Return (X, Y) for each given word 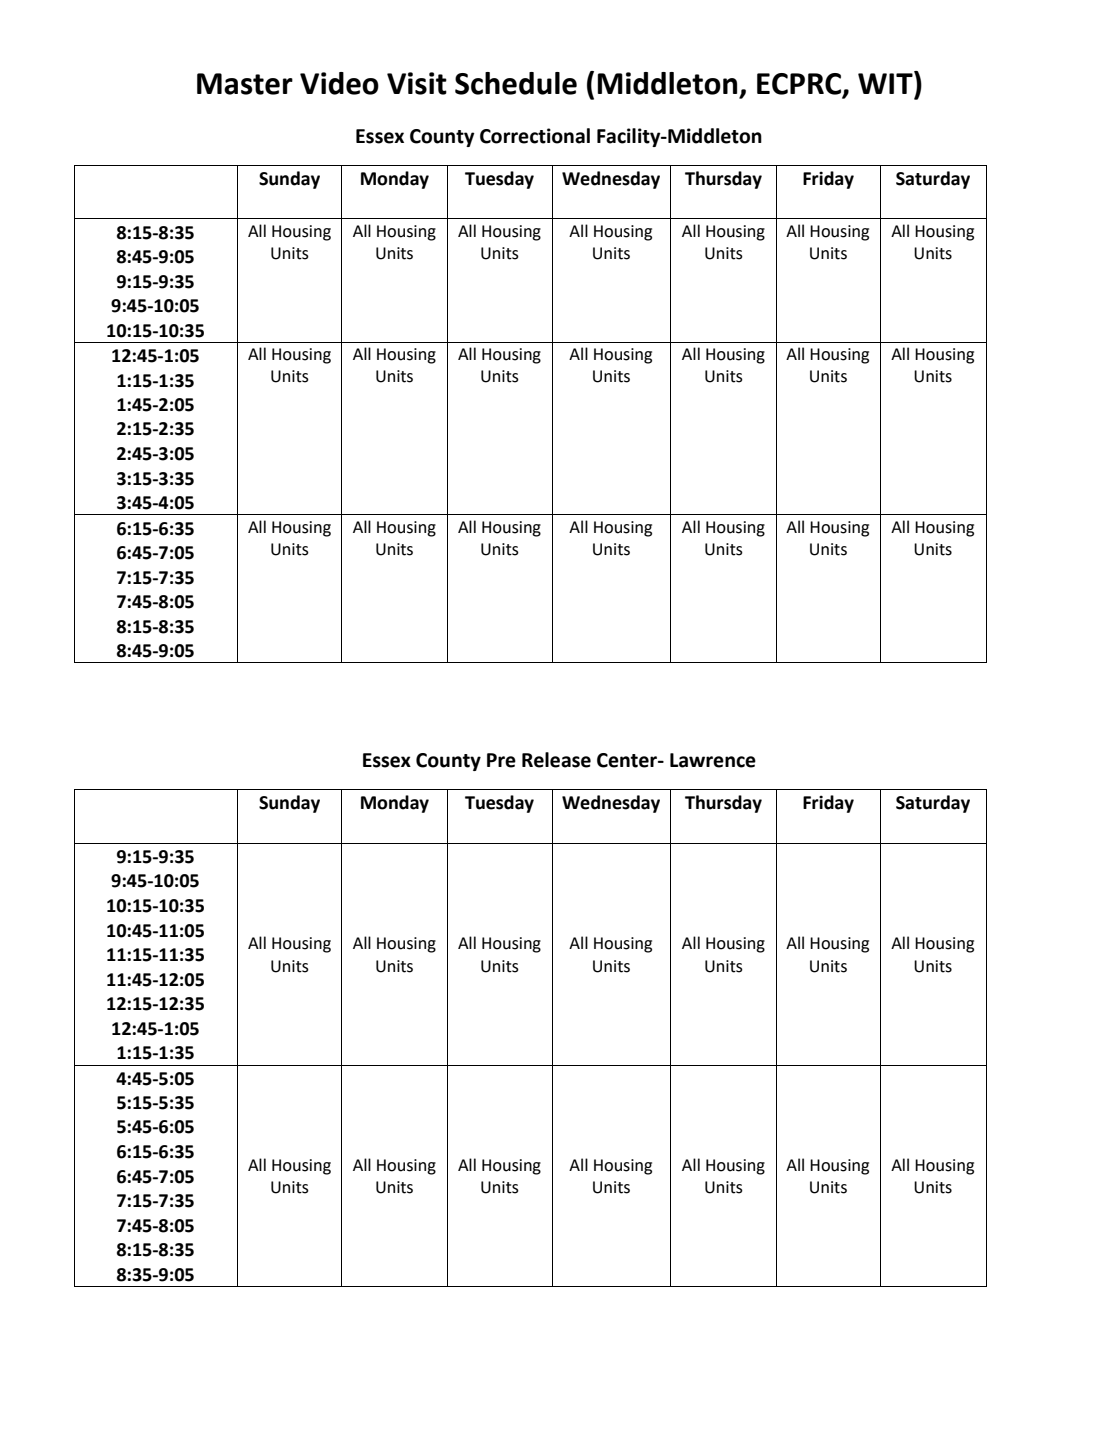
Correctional (535, 136)
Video (339, 83)
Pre (501, 760)
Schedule (516, 83)
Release (556, 760)
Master (245, 84)
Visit (417, 83)
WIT (886, 82)
